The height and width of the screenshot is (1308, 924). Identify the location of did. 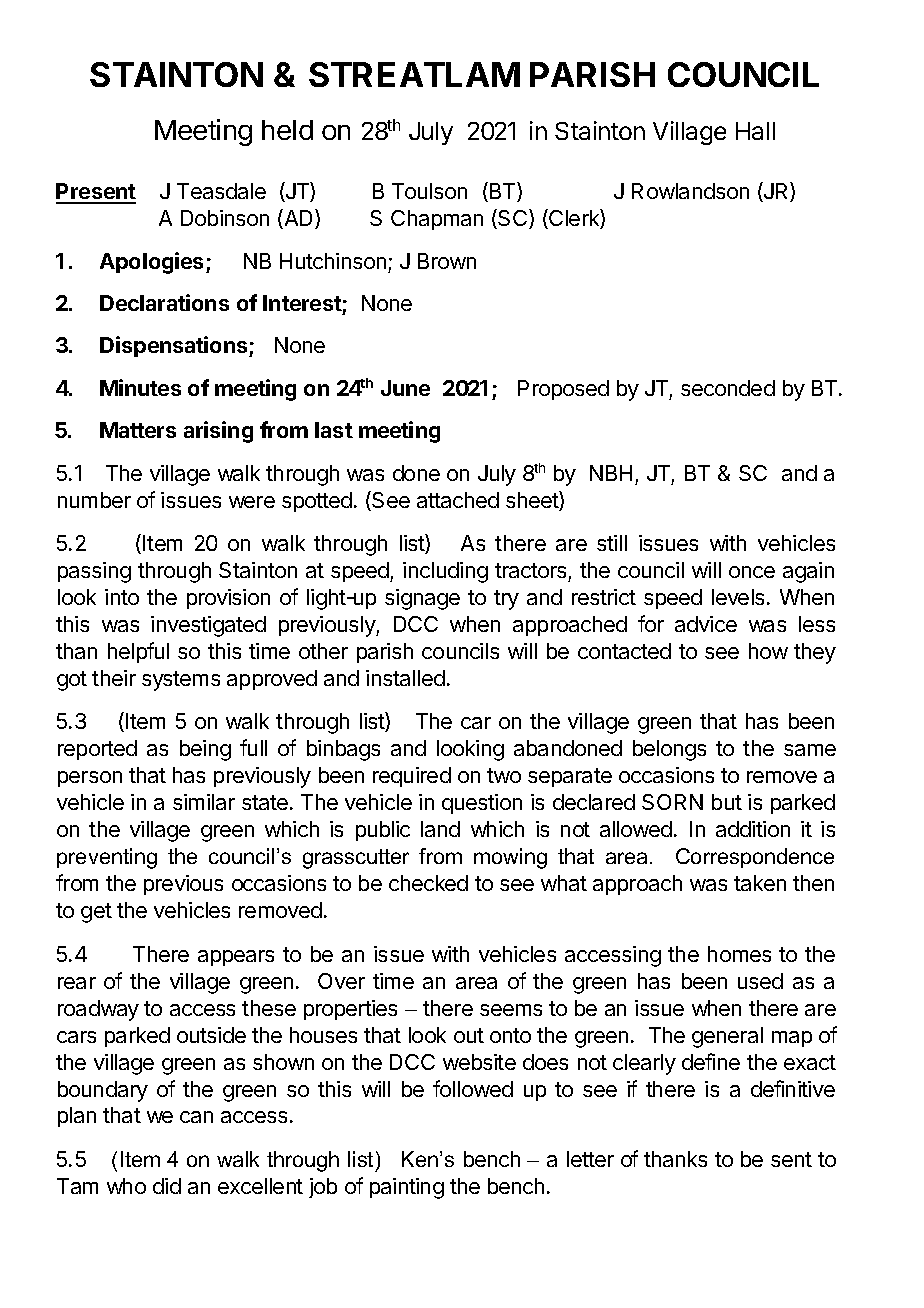
(167, 1186).
